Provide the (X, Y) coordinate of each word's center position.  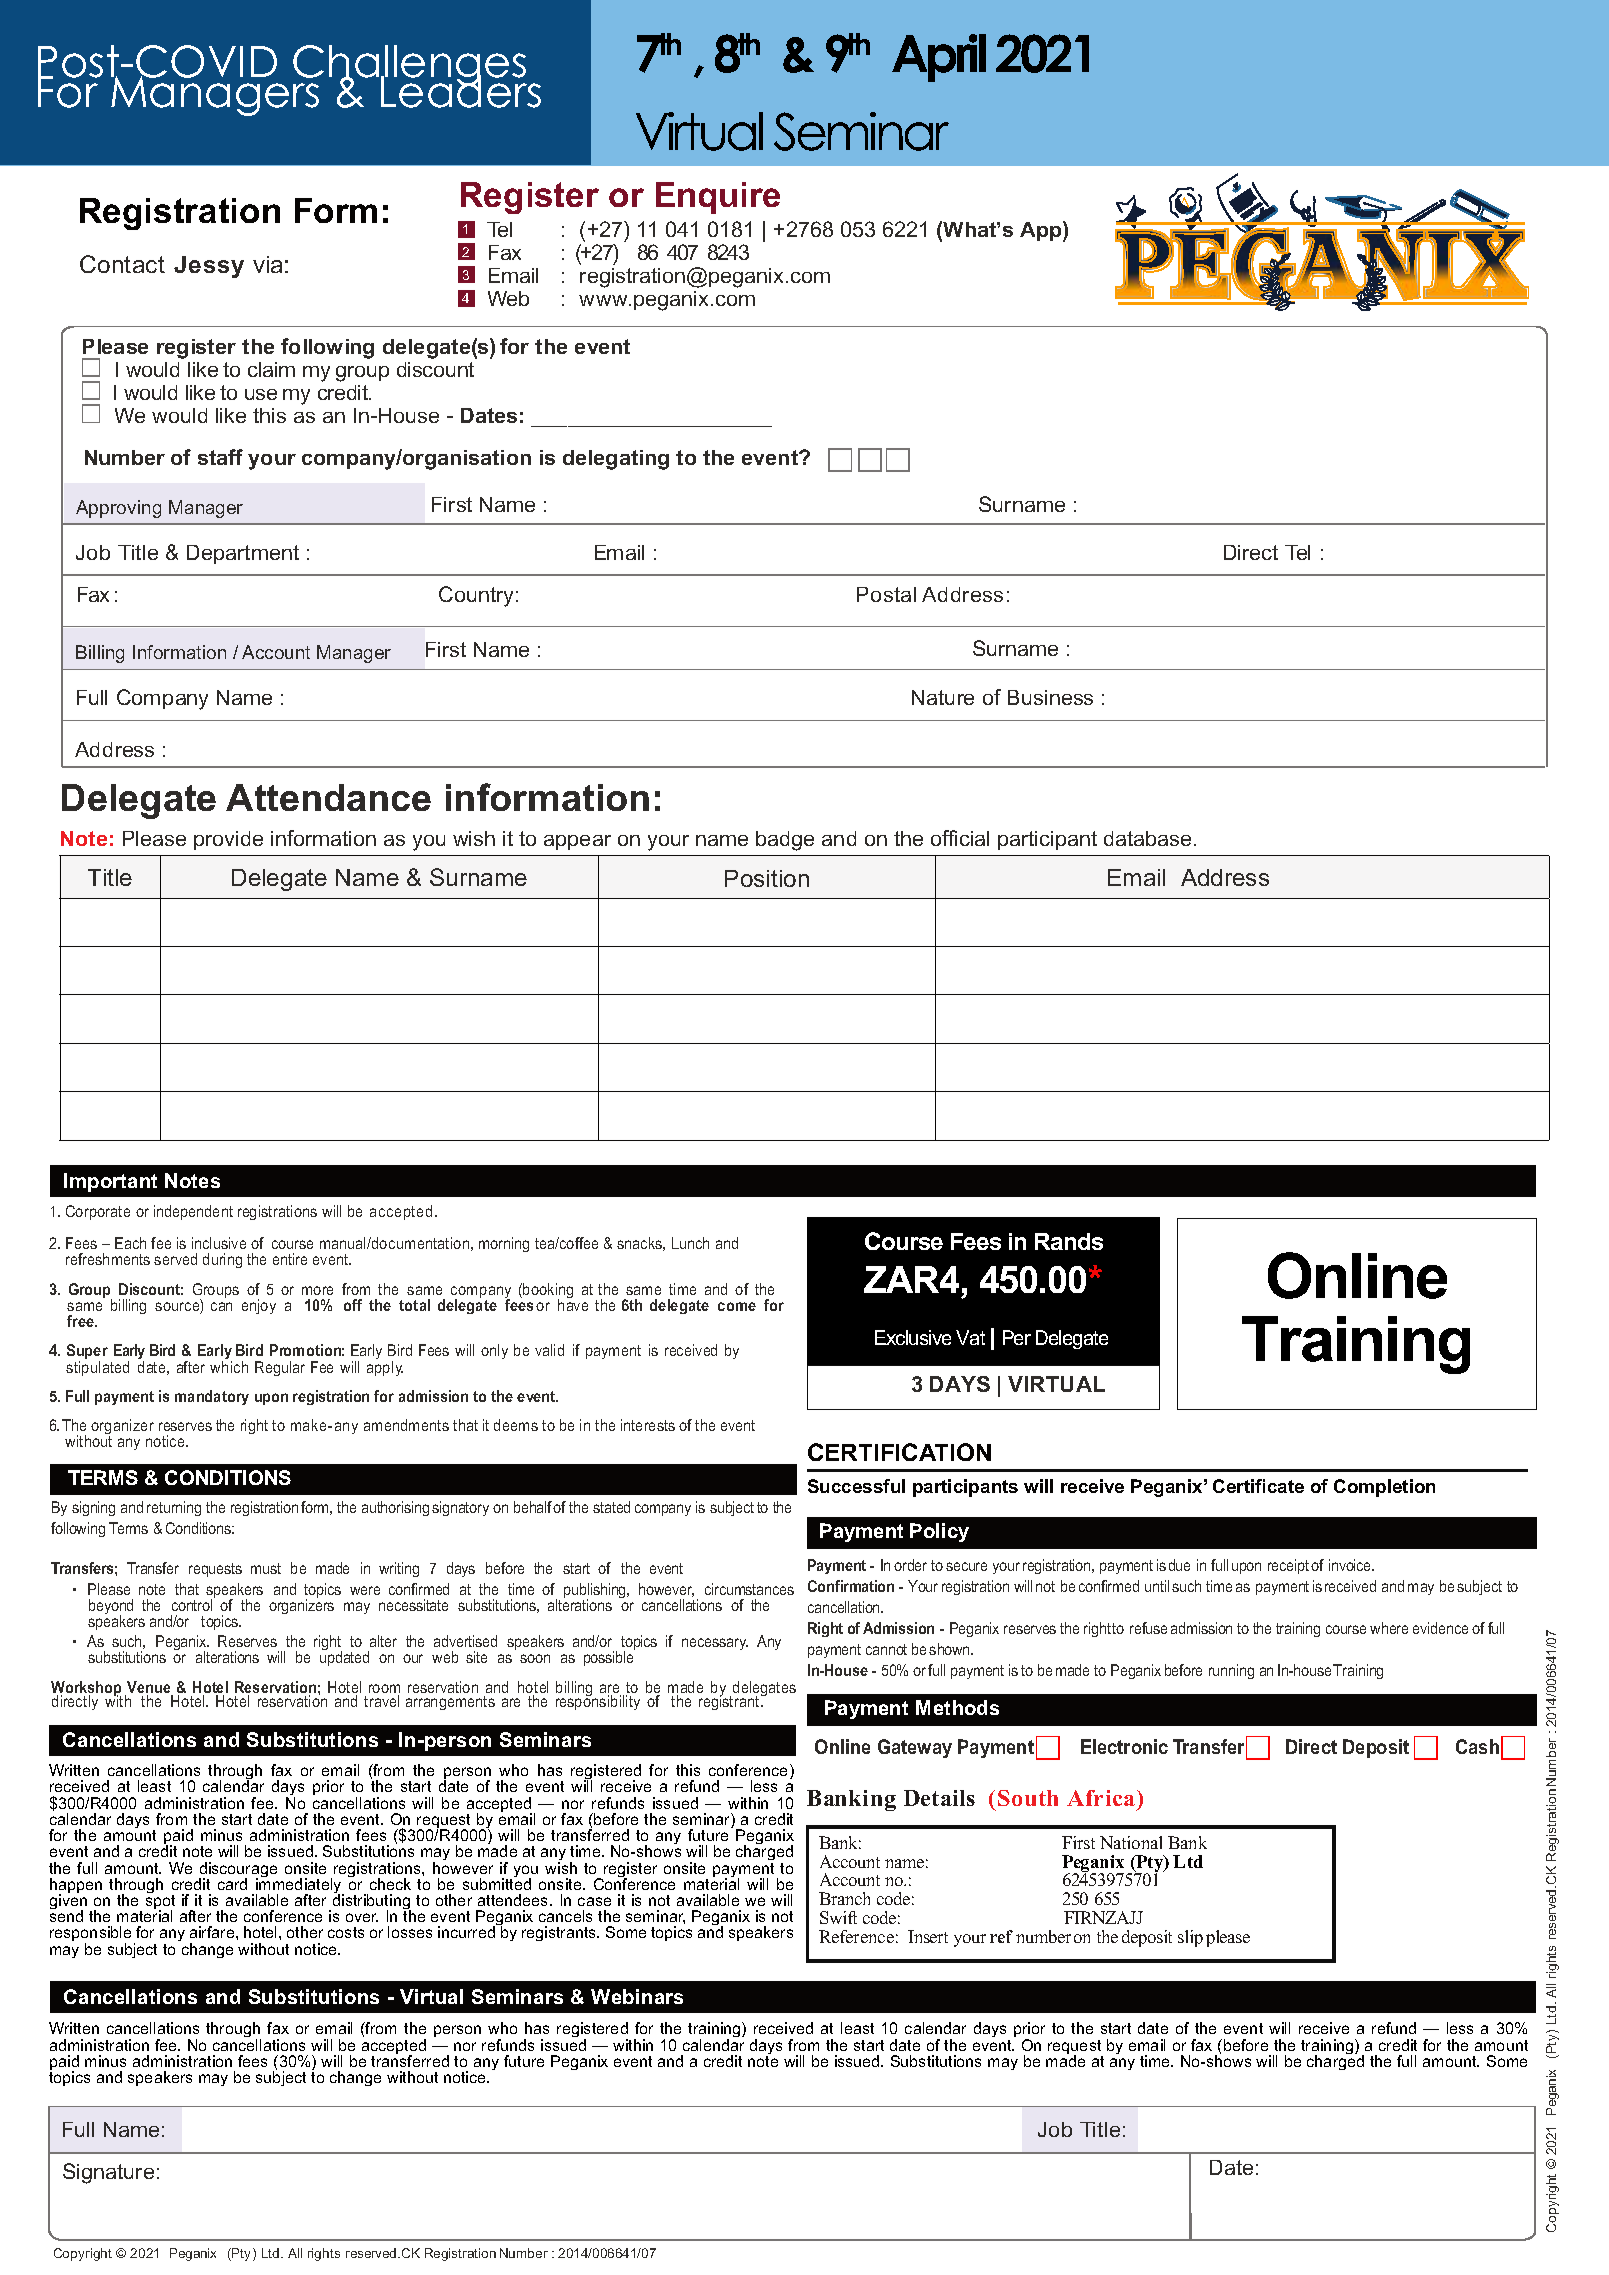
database (1147, 838)
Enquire (718, 198)
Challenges (411, 67)
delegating (616, 460)
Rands (1069, 1241)
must (266, 1568)
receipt (1288, 1566)
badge (785, 841)
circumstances (749, 1589)
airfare (213, 1932)
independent (193, 1212)
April (939, 58)
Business (1050, 697)
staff (220, 457)
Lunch (690, 1243)
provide (228, 840)
